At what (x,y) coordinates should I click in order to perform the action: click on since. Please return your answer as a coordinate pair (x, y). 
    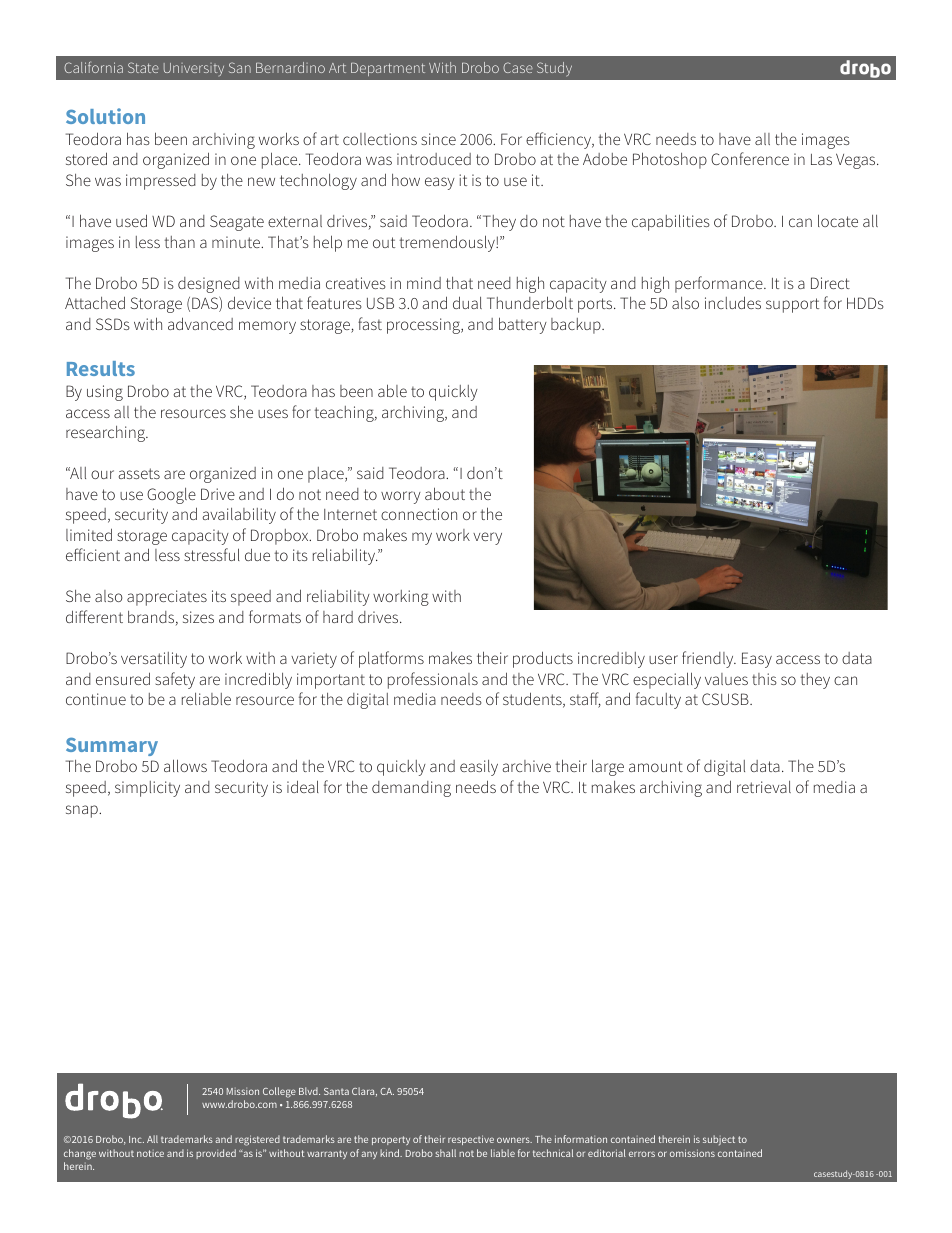
    Looking at the image, I should click on (438, 139).
